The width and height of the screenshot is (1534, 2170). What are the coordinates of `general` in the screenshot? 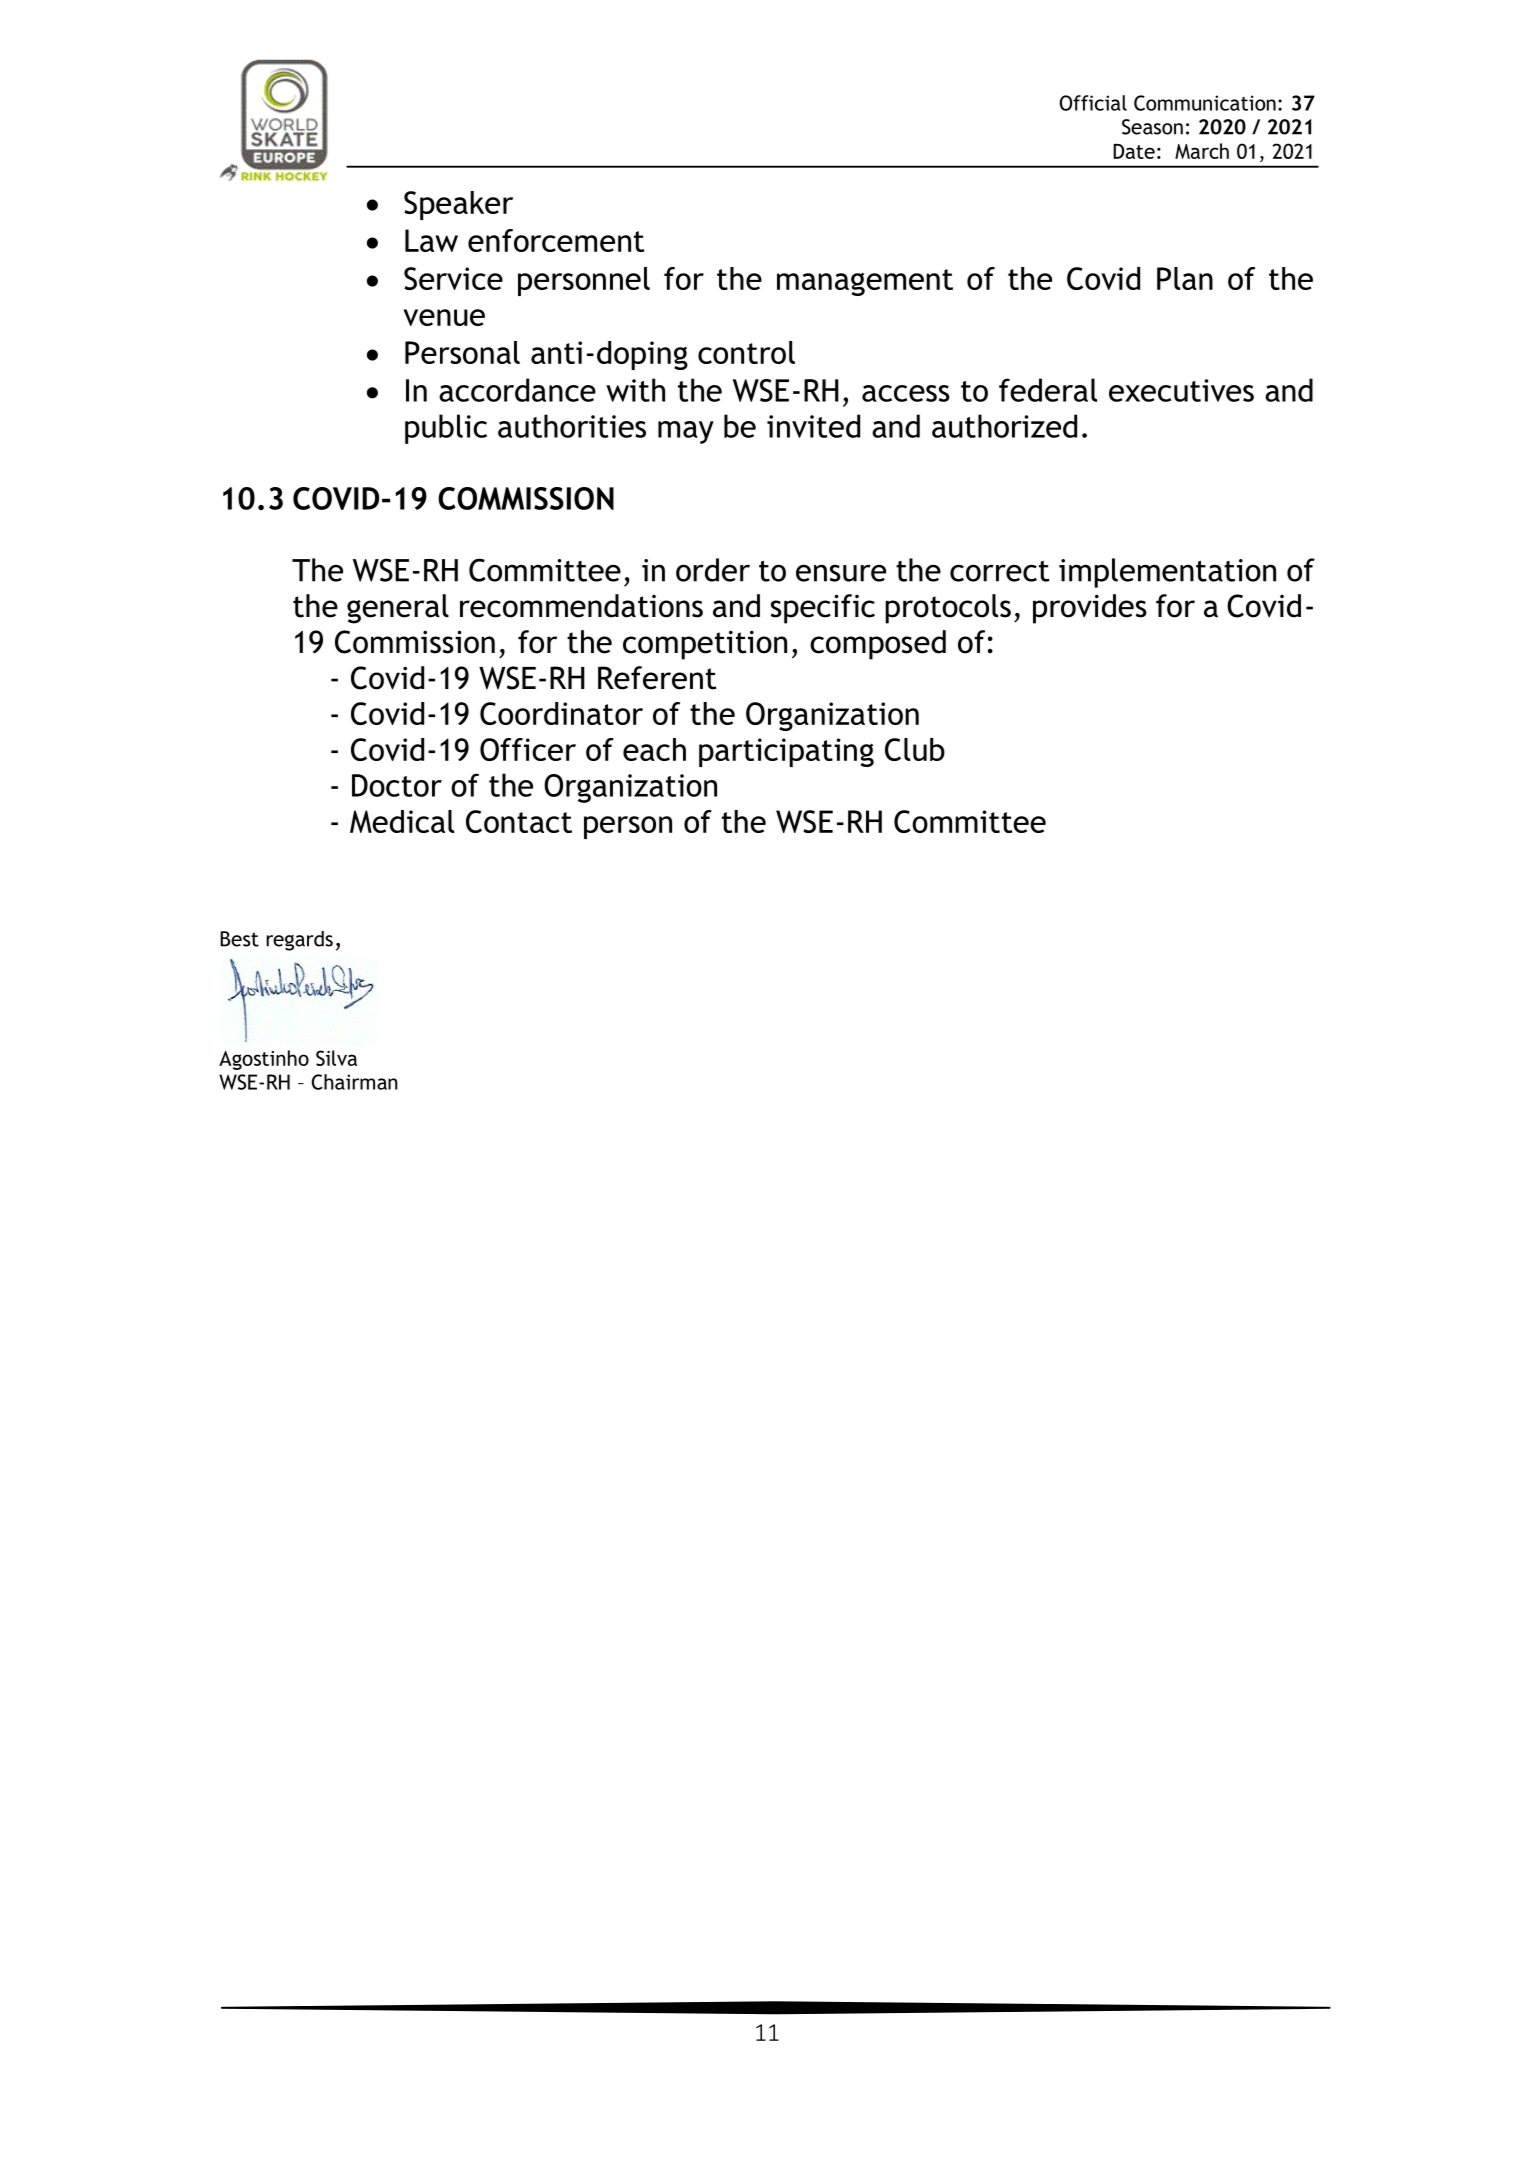 It's located at (398, 609).
